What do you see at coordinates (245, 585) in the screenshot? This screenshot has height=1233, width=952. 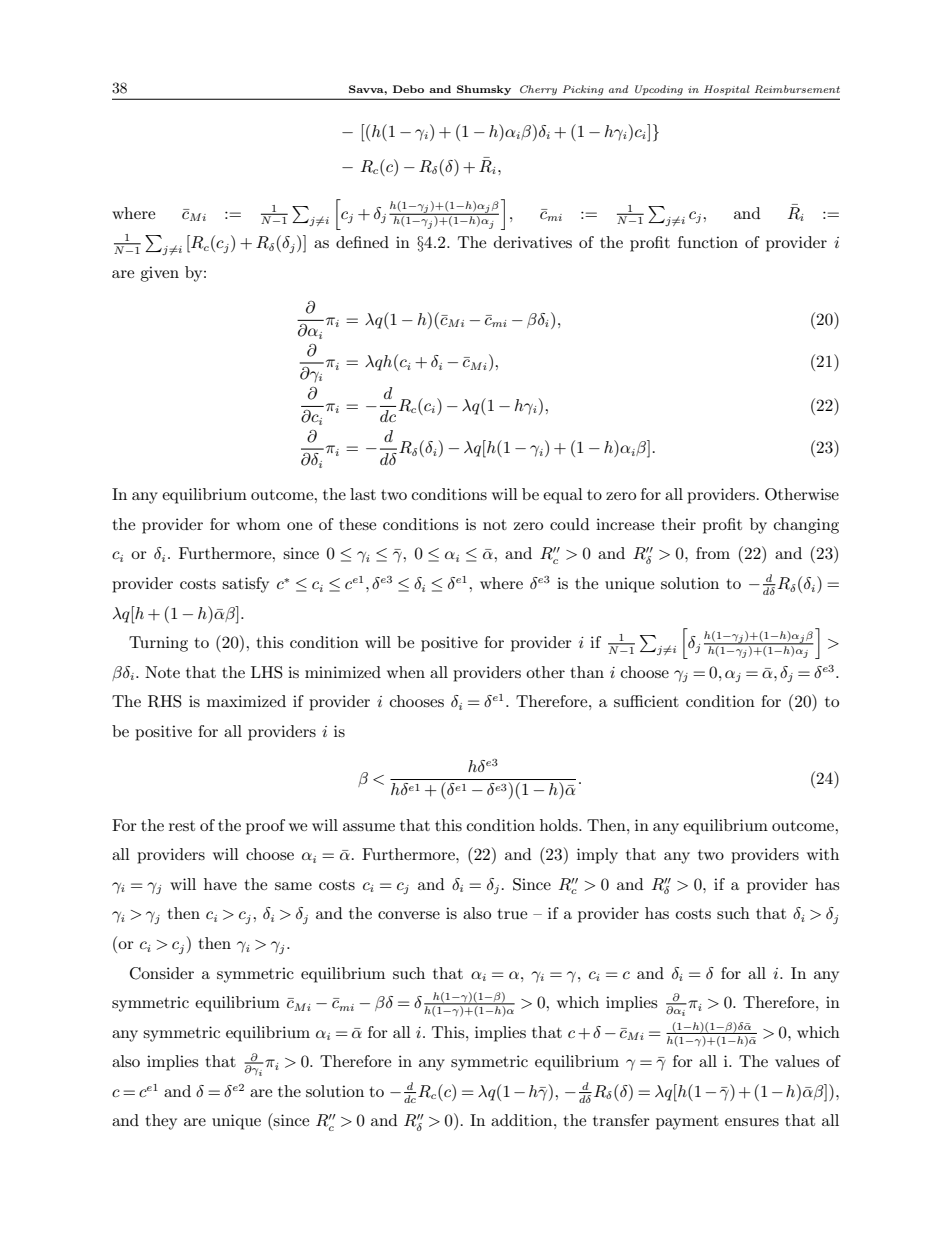 I see `satisfy` at bounding box center [245, 585].
